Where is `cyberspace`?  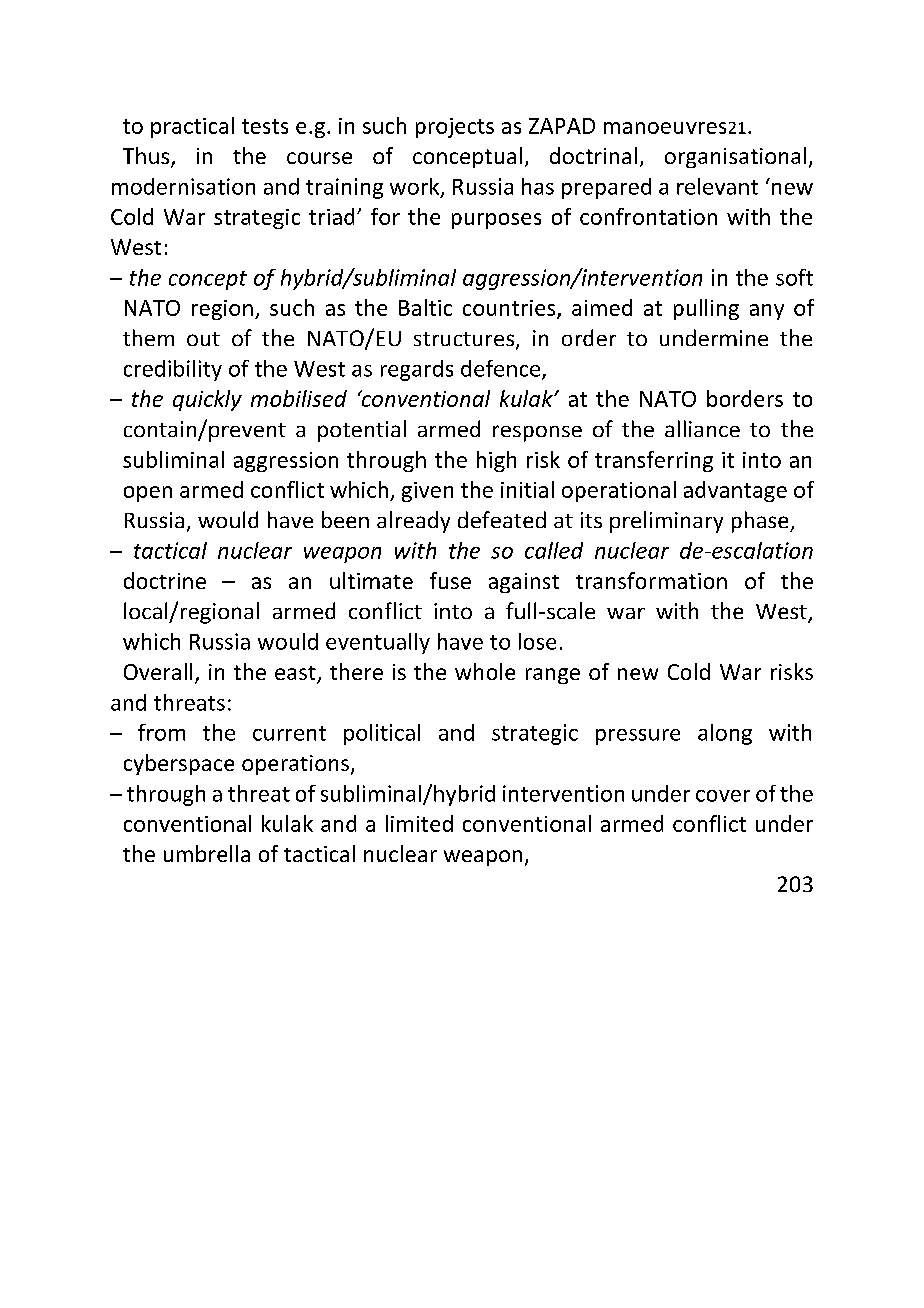
cyberspace is located at coordinates (179, 764).
